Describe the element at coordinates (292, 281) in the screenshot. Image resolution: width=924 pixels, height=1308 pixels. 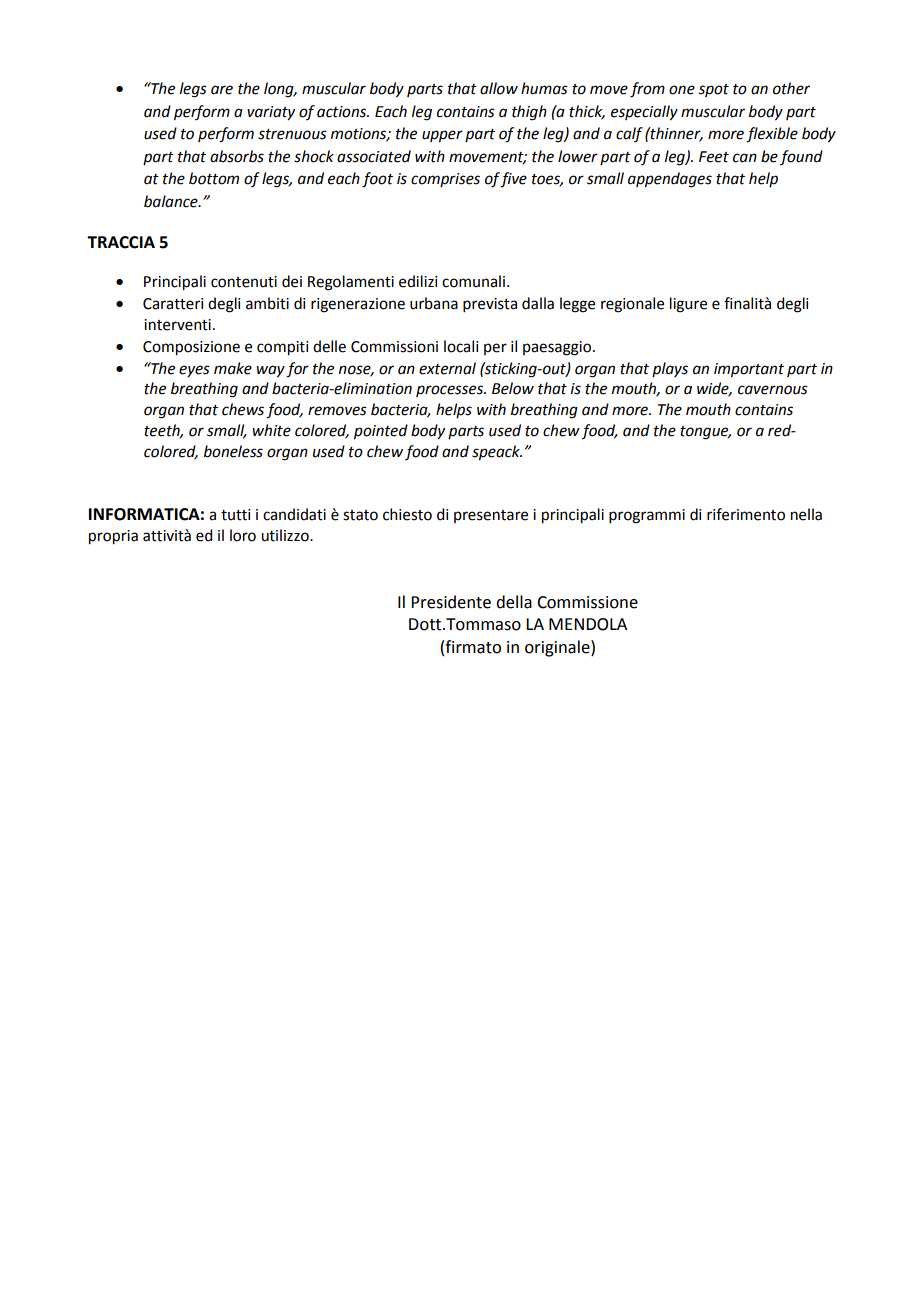
I see `dei` at that location.
